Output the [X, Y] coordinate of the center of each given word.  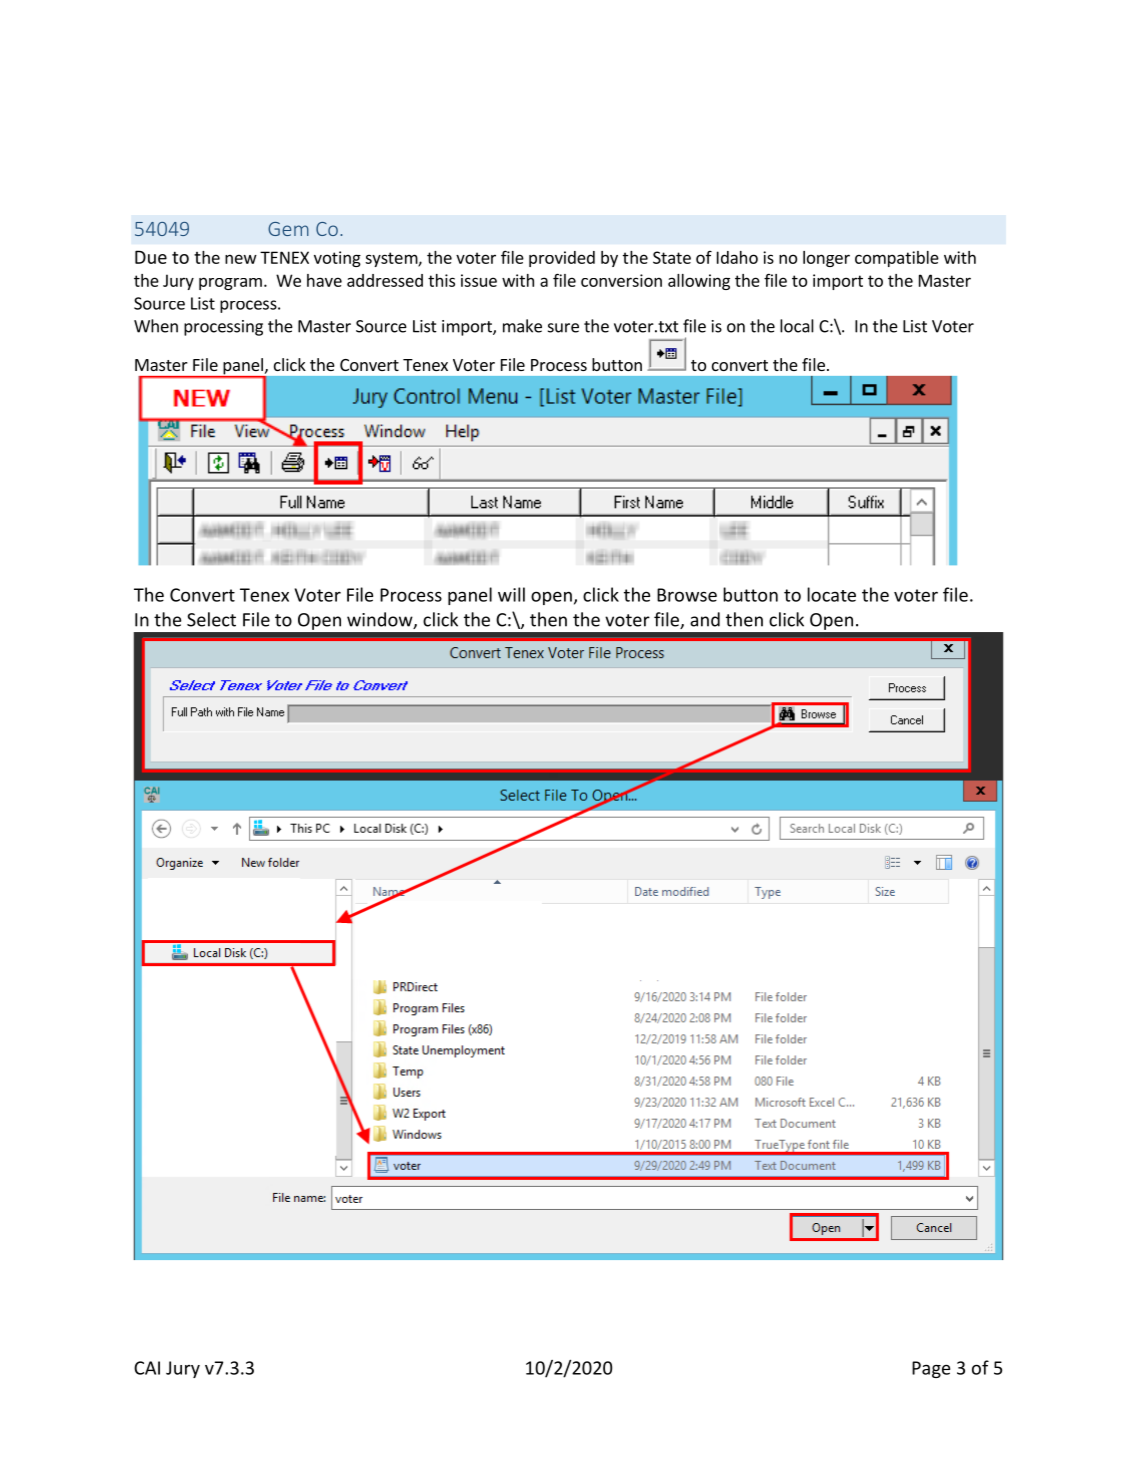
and [705, 619]
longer [826, 259]
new [241, 259]
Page [931, 1369]
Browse [687, 595]
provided [562, 259]
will [511, 594]
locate [831, 594]
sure [563, 328]
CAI [147, 1368]
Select [211, 619]
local [797, 326]
